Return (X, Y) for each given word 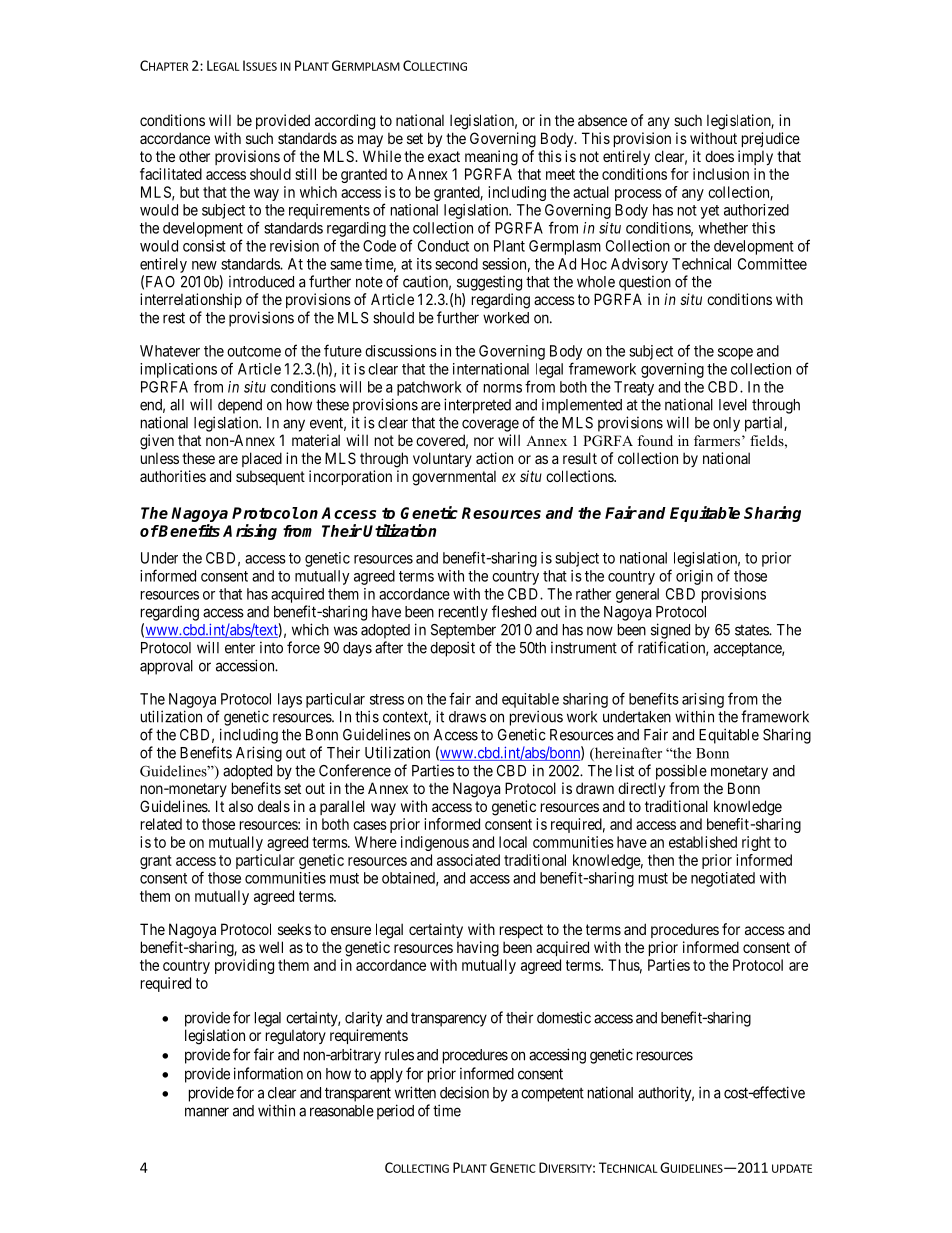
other (194, 156)
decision (464, 1092)
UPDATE (792, 1168)
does (719, 156)
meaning (491, 158)
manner (207, 1112)
